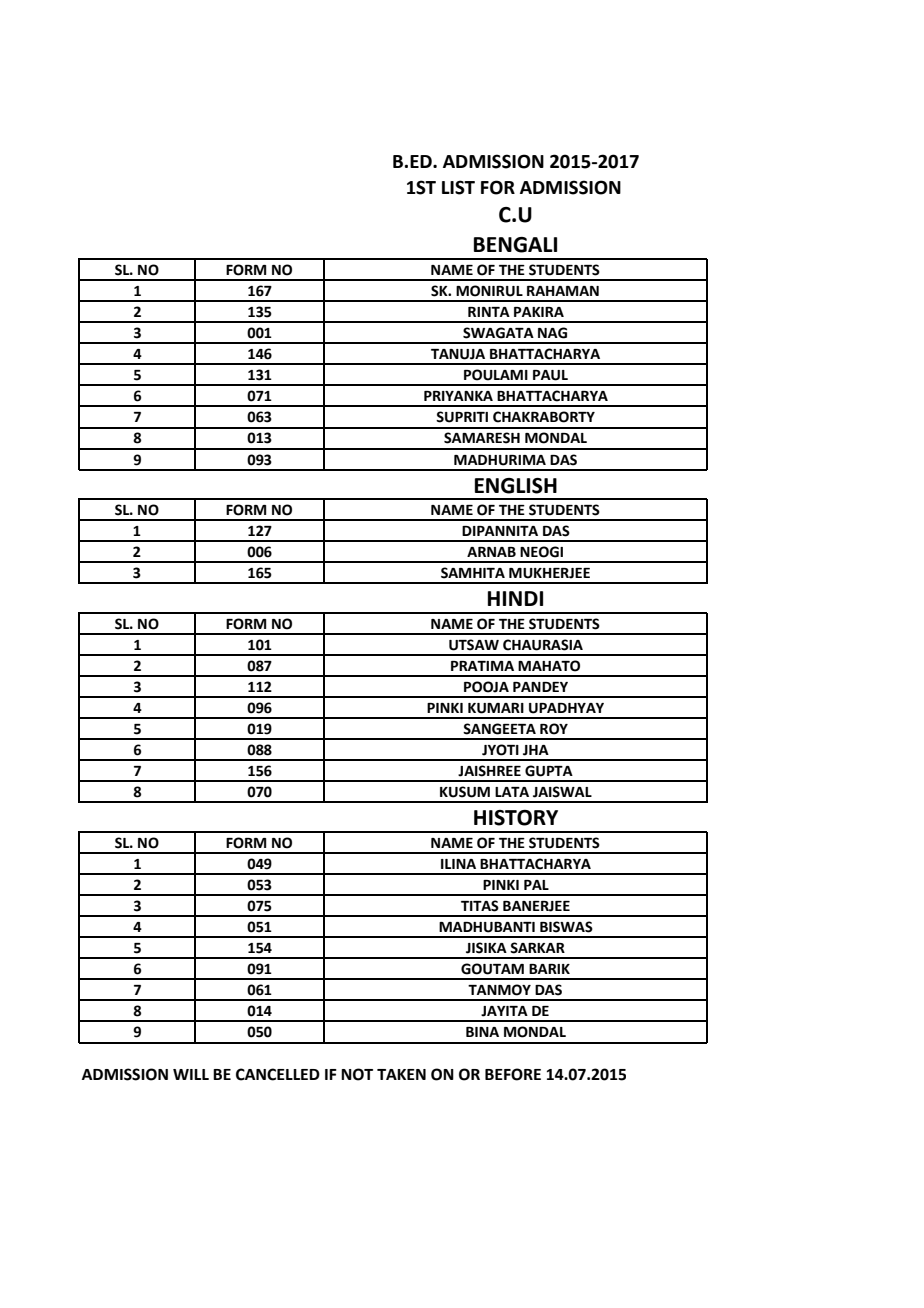  I want to click on LIST, so click(458, 187).
